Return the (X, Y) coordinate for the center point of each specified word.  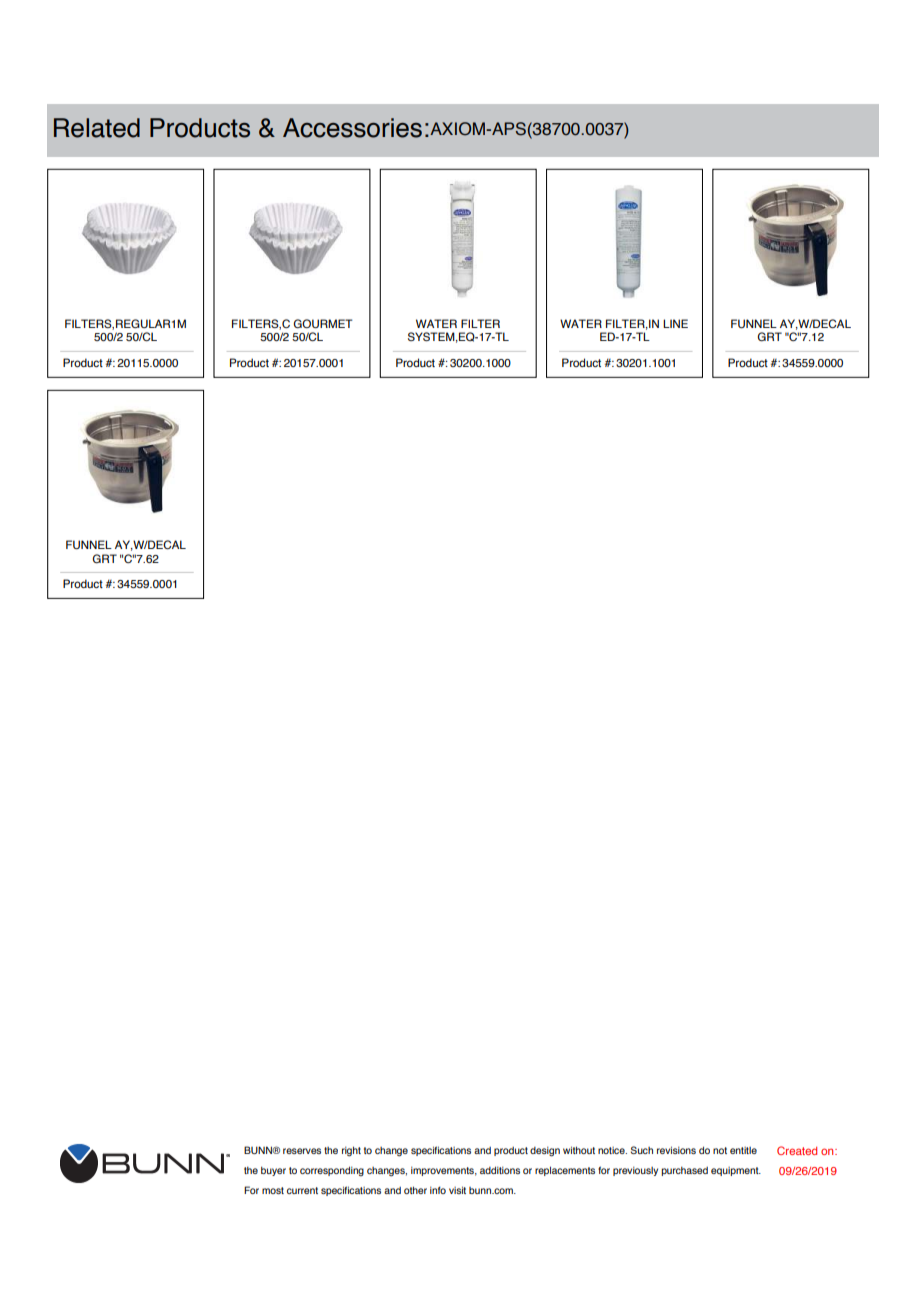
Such (642, 1150)
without (579, 1150)
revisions (676, 1150)
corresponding (332, 1171)
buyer (273, 1171)
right (351, 1151)
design (545, 1151)
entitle (743, 1150)
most (273, 1190)
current (302, 1190)
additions (500, 1170)
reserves (302, 1151)
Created (797, 1150)
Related (97, 128)
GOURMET (323, 324)
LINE (675, 323)
